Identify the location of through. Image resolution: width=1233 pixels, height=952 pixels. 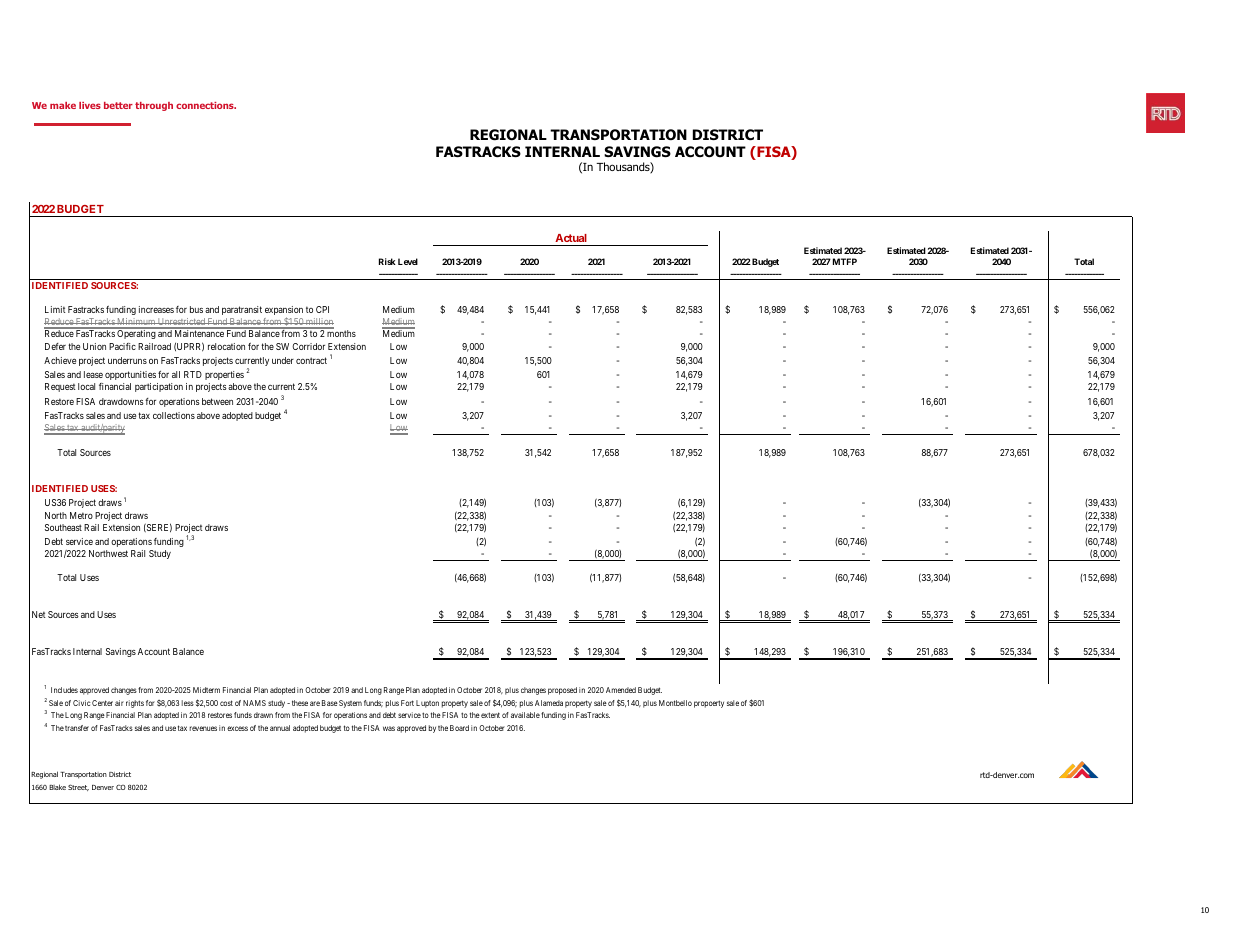
(154, 106).
